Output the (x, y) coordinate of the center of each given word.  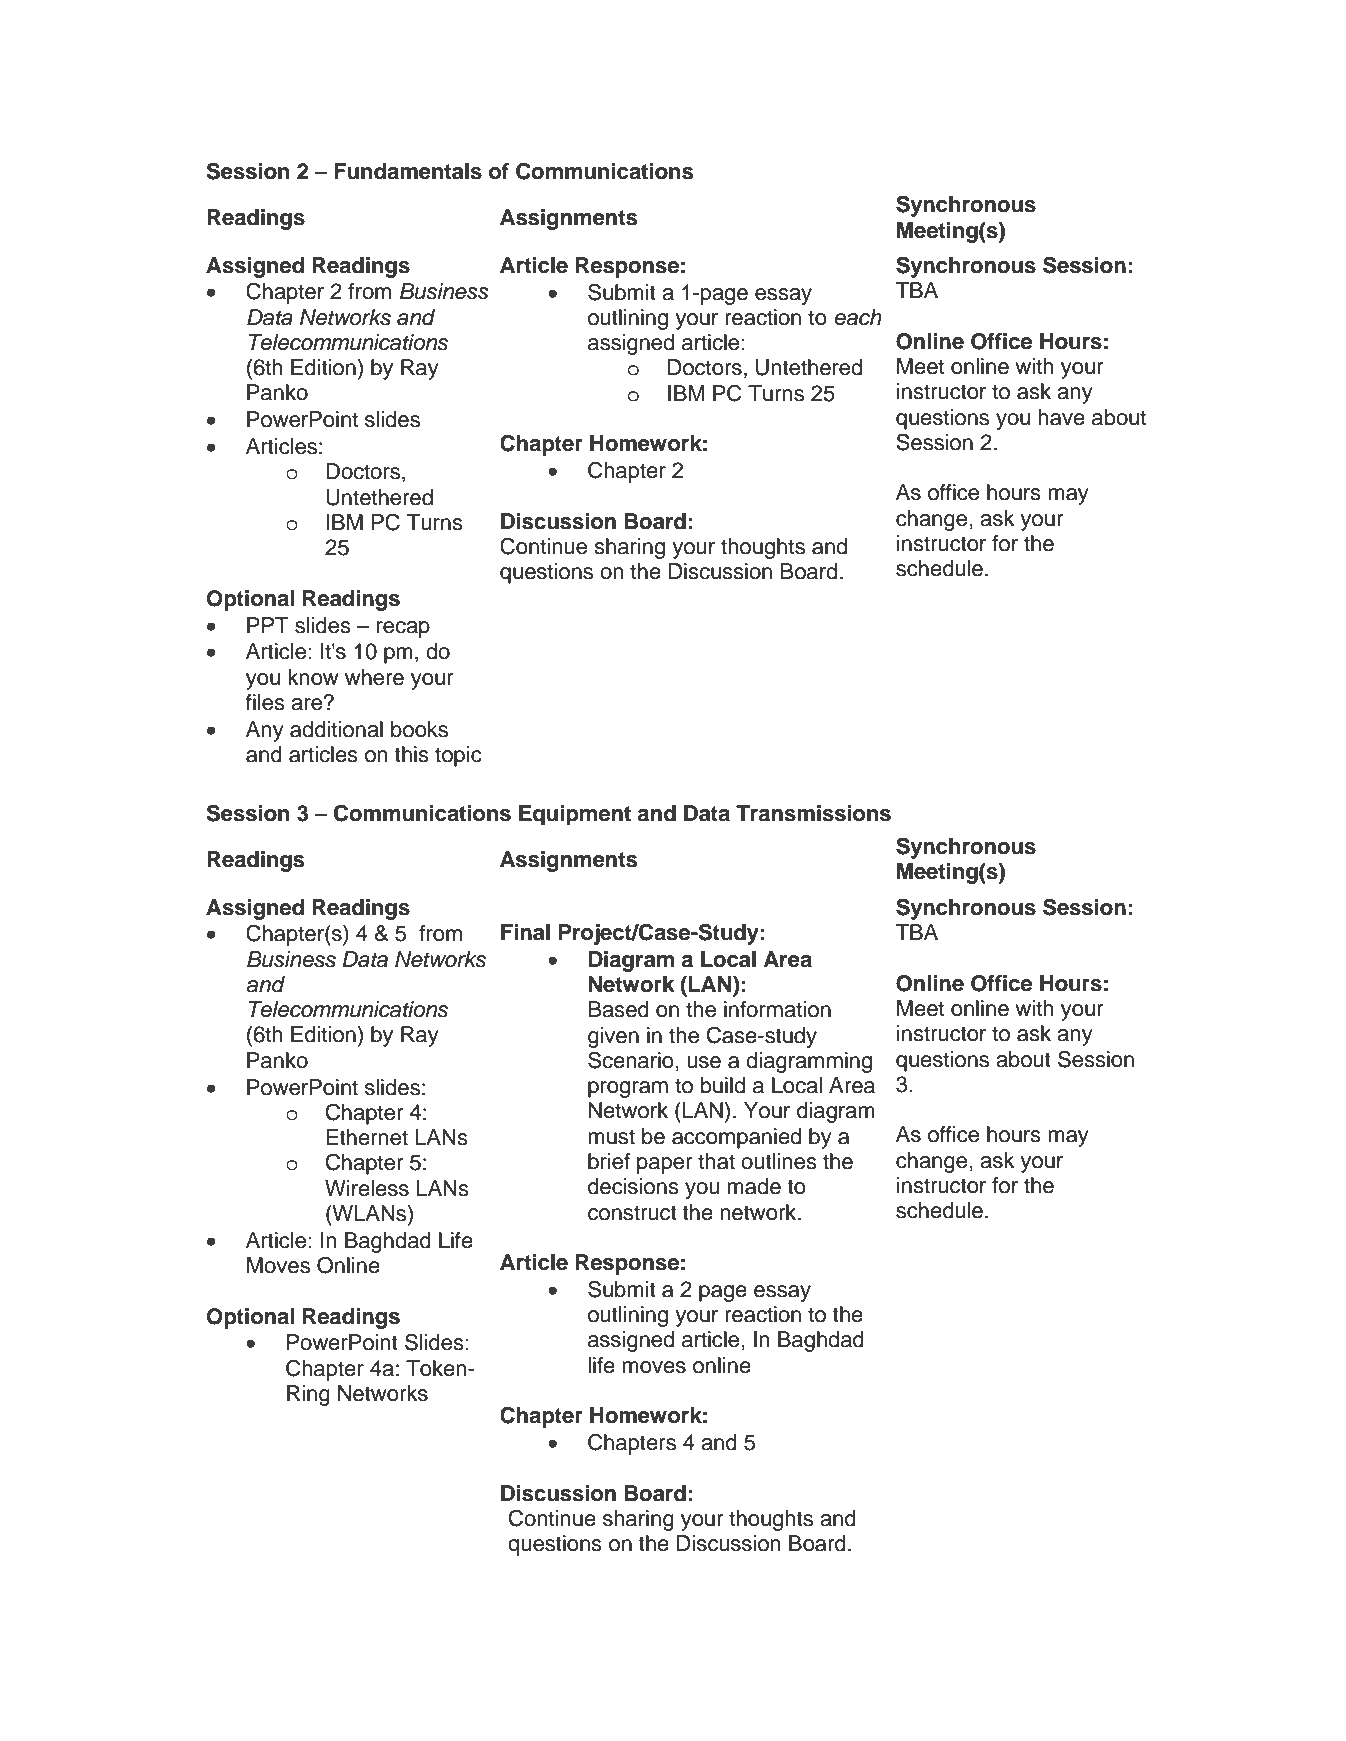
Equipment (575, 815)
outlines (779, 1161)
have (1061, 417)
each (858, 317)
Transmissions (813, 813)
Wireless (367, 1188)
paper (664, 1165)
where (374, 677)
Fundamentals (408, 171)
